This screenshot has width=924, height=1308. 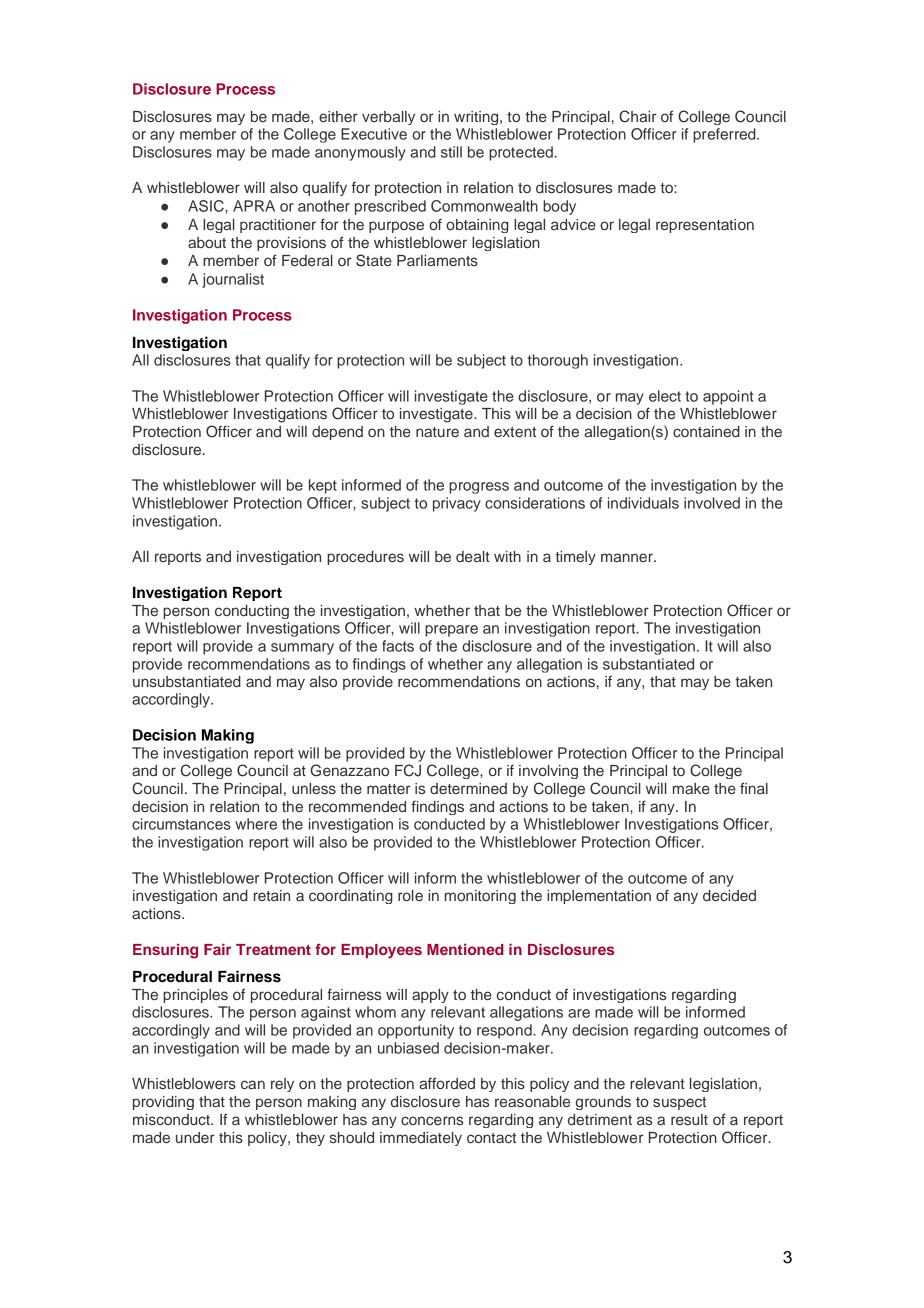 I want to click on kept, so click(x=323, y=486).
